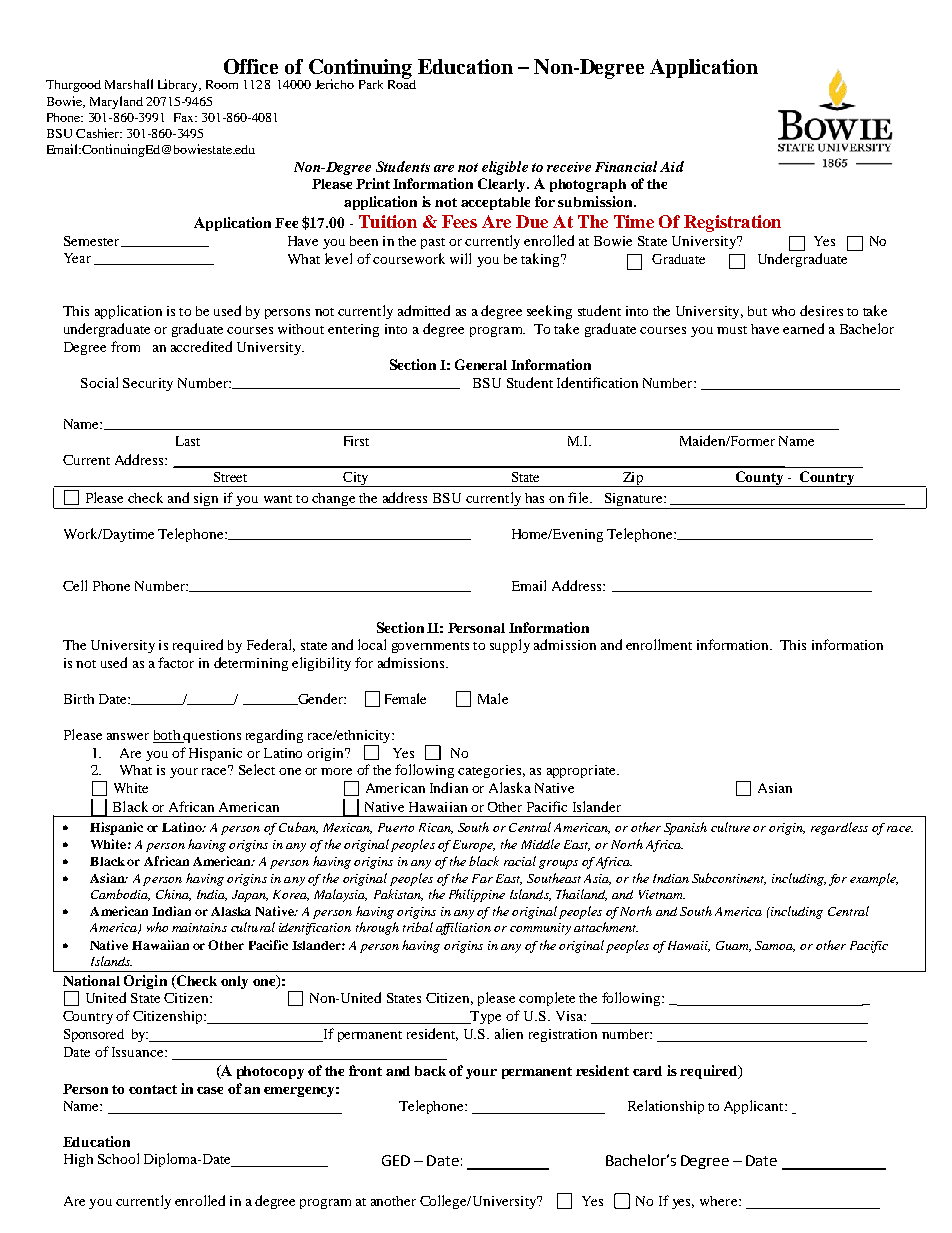 The image size is (952, 1233). Describe the element at coordinates (430, 1071) in the screenshot. I see `back` at that location.
